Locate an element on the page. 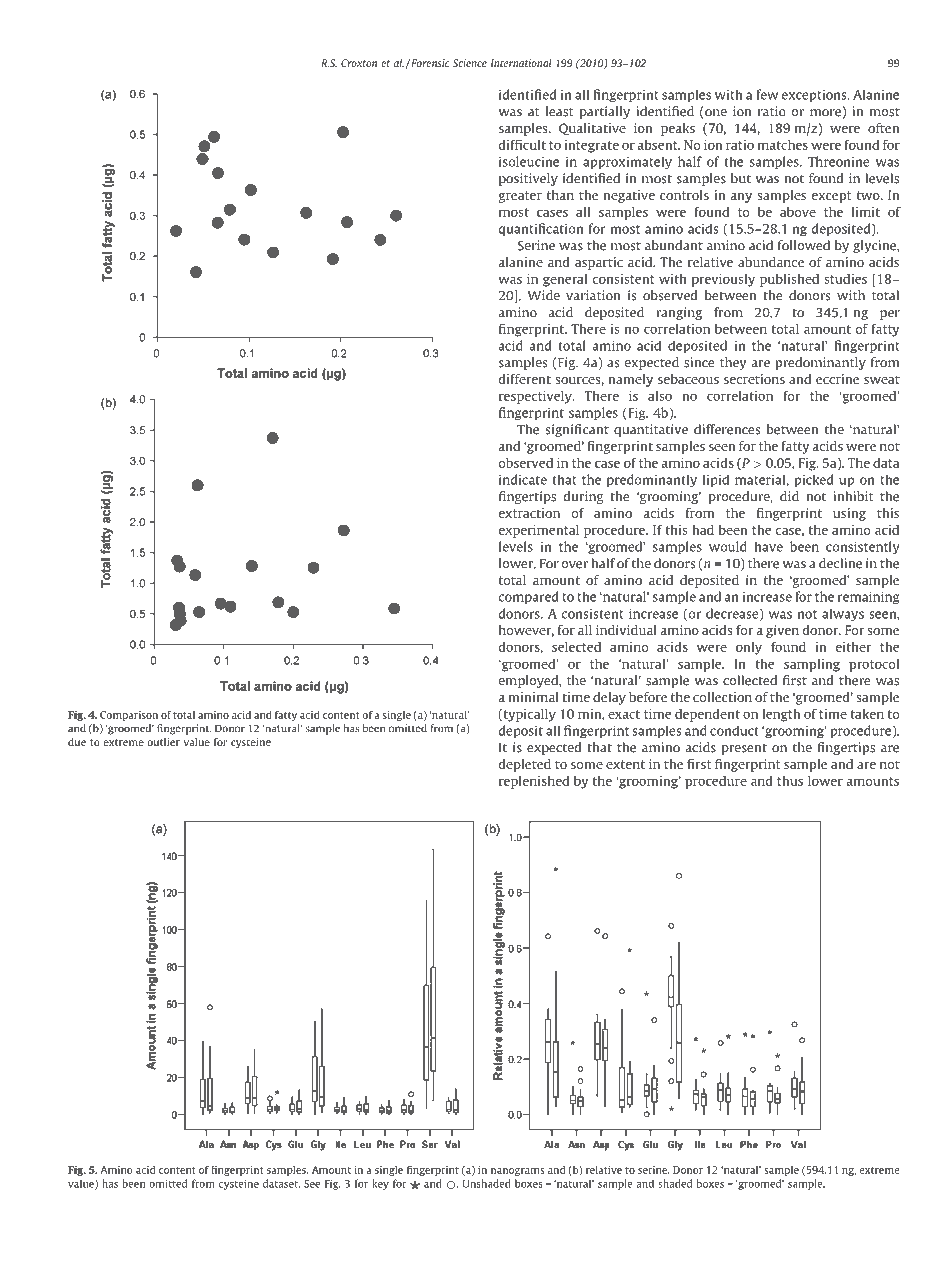  however is located at coordinates (526, 631).
